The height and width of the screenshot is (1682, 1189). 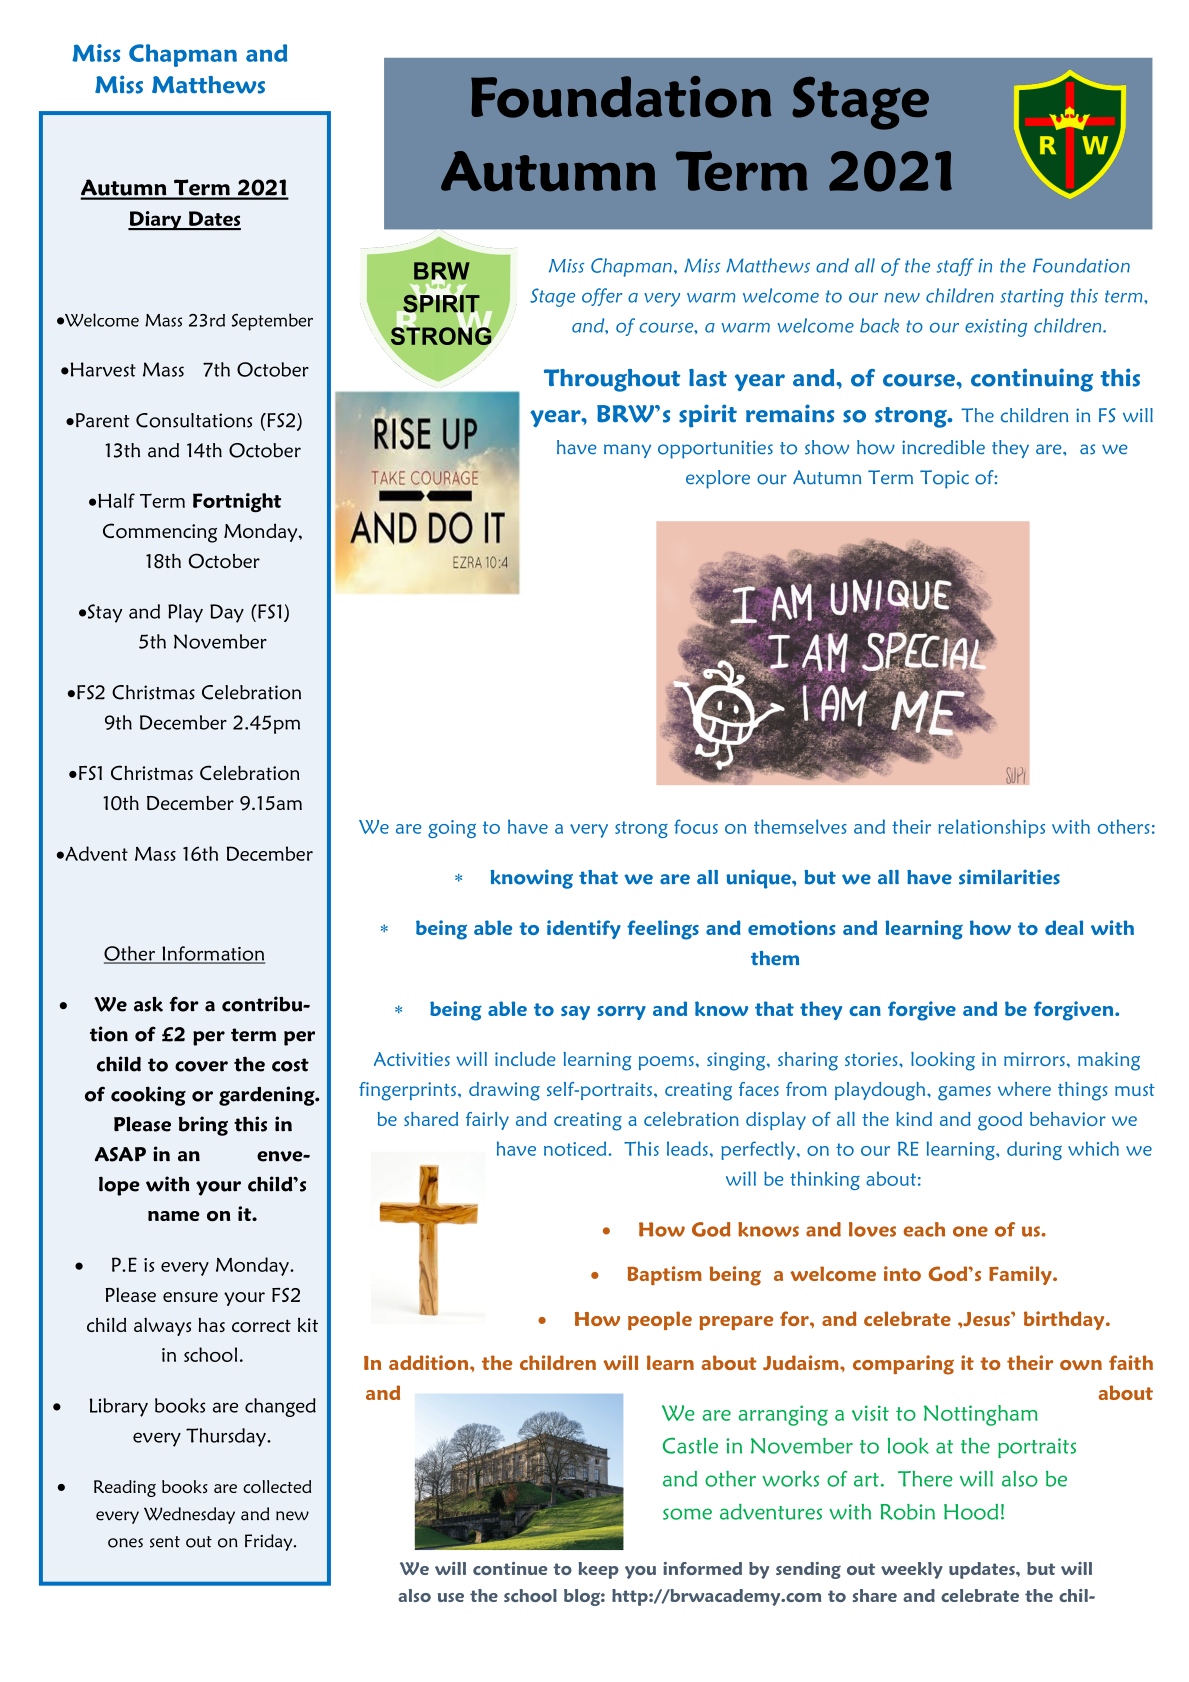 I want to click on ask, so click(x=148, y=1004).
